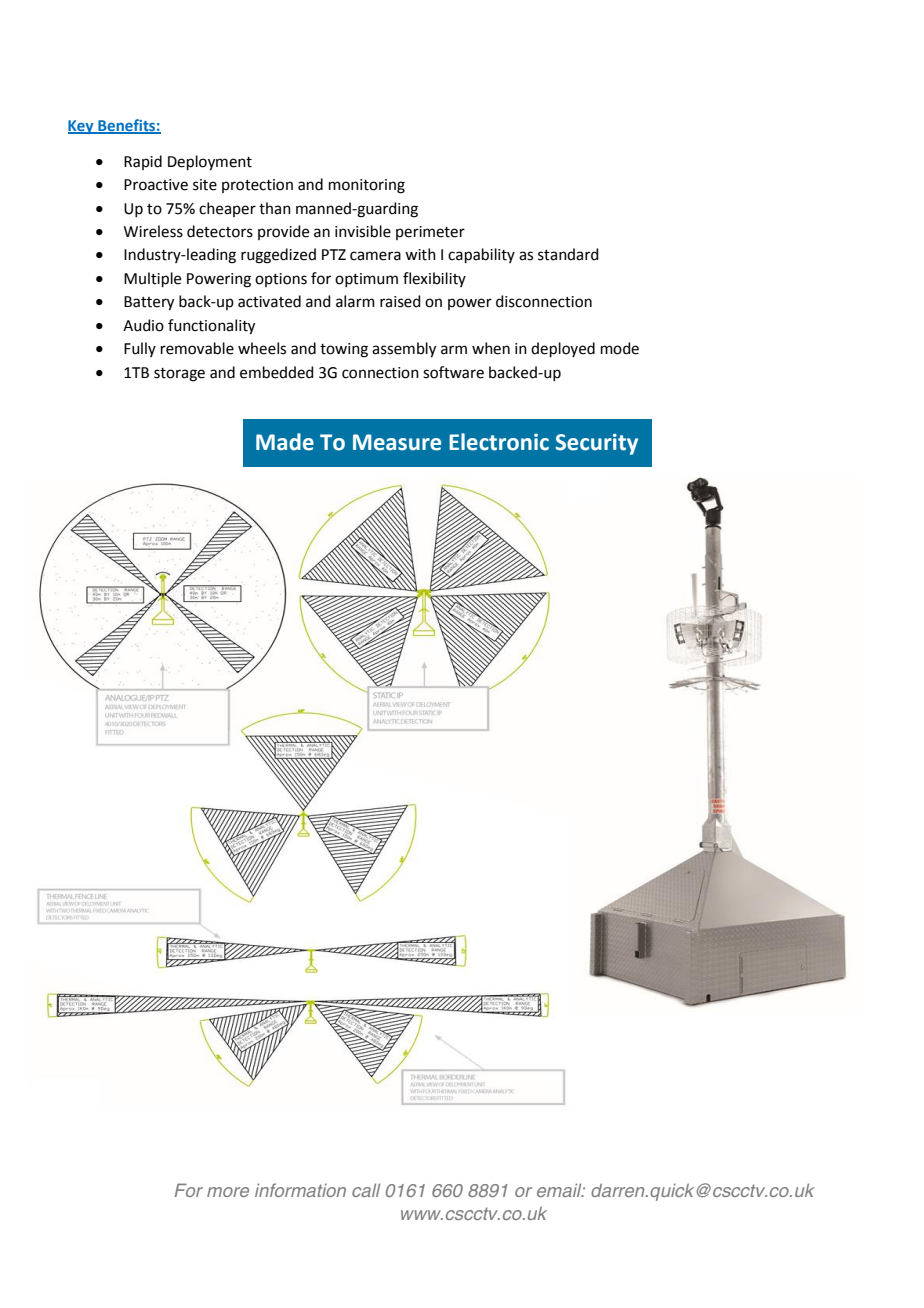 The width and height of the image is (924, 1308). Describe the element at coordinates (228, 1192) in the image. I see `more` at that location.
